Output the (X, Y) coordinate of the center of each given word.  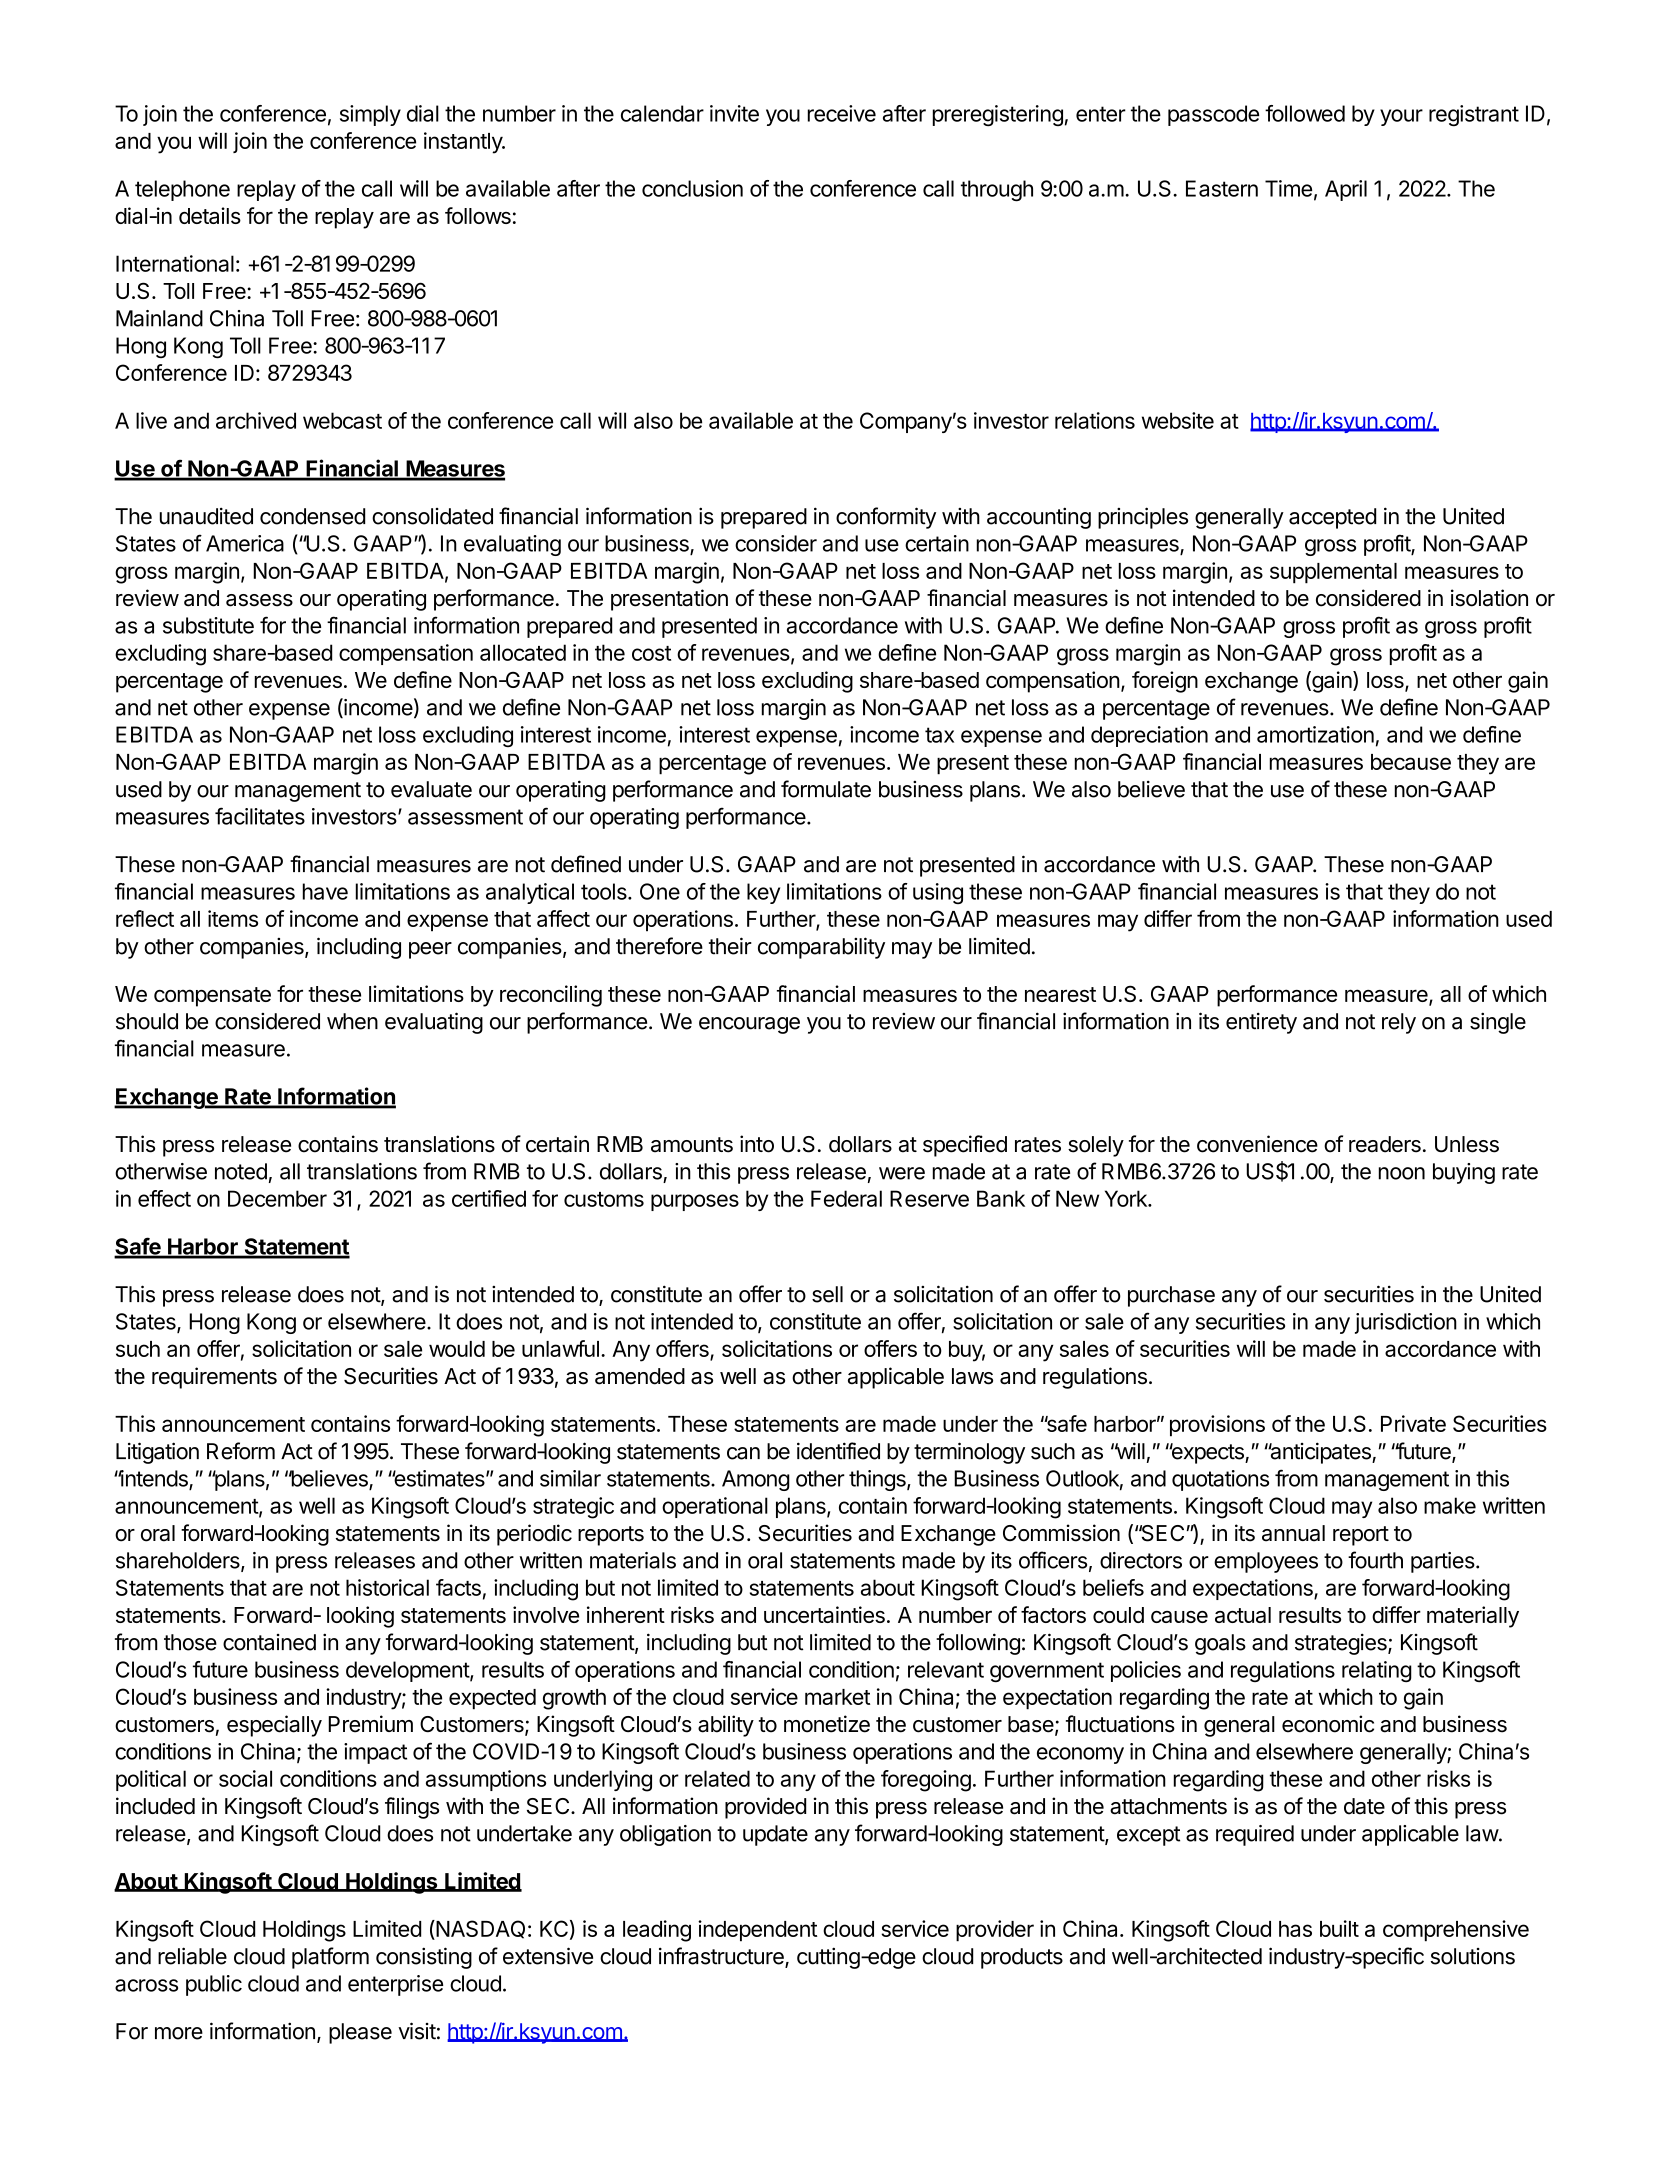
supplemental (1333, 573)
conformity (886, 518)
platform (330, 1958)
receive (842, 113)
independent (757, 1931)
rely (1399, 1023)
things (878, 1480)
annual (1293, 1533)
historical (387, 1587)
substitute (208, 625)
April (1346, 190)
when (352, 1021)
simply (370, 115)
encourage (749, 1025)
